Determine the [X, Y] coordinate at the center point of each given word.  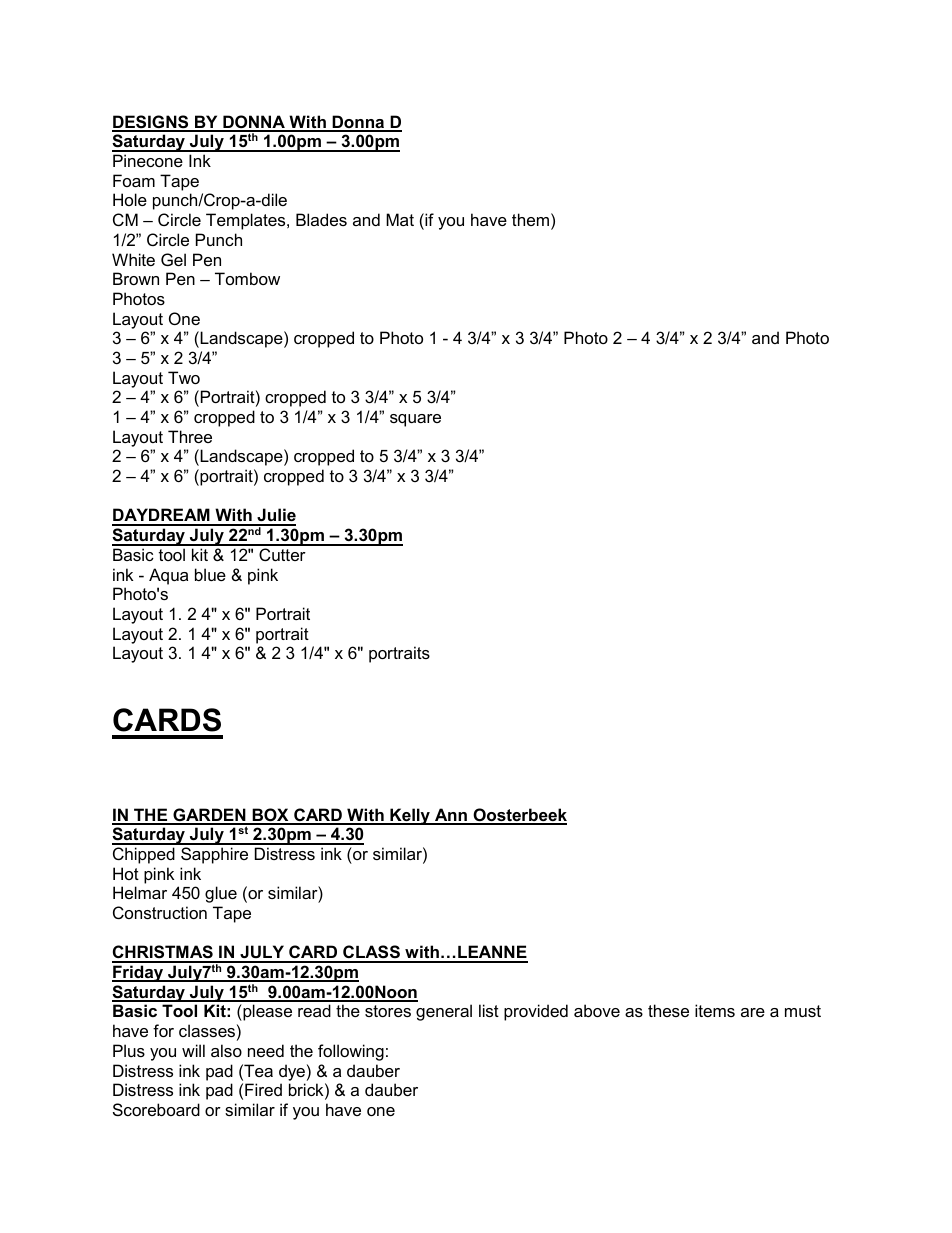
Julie [275, 516]
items [715, 1010]
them [530, 219]
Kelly [410, 816]
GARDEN [209, 816]
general [444, 1012]
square [415, 420]
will [193, 1050]
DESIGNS [151, 123]
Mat [400, 219]
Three [190, 436]
